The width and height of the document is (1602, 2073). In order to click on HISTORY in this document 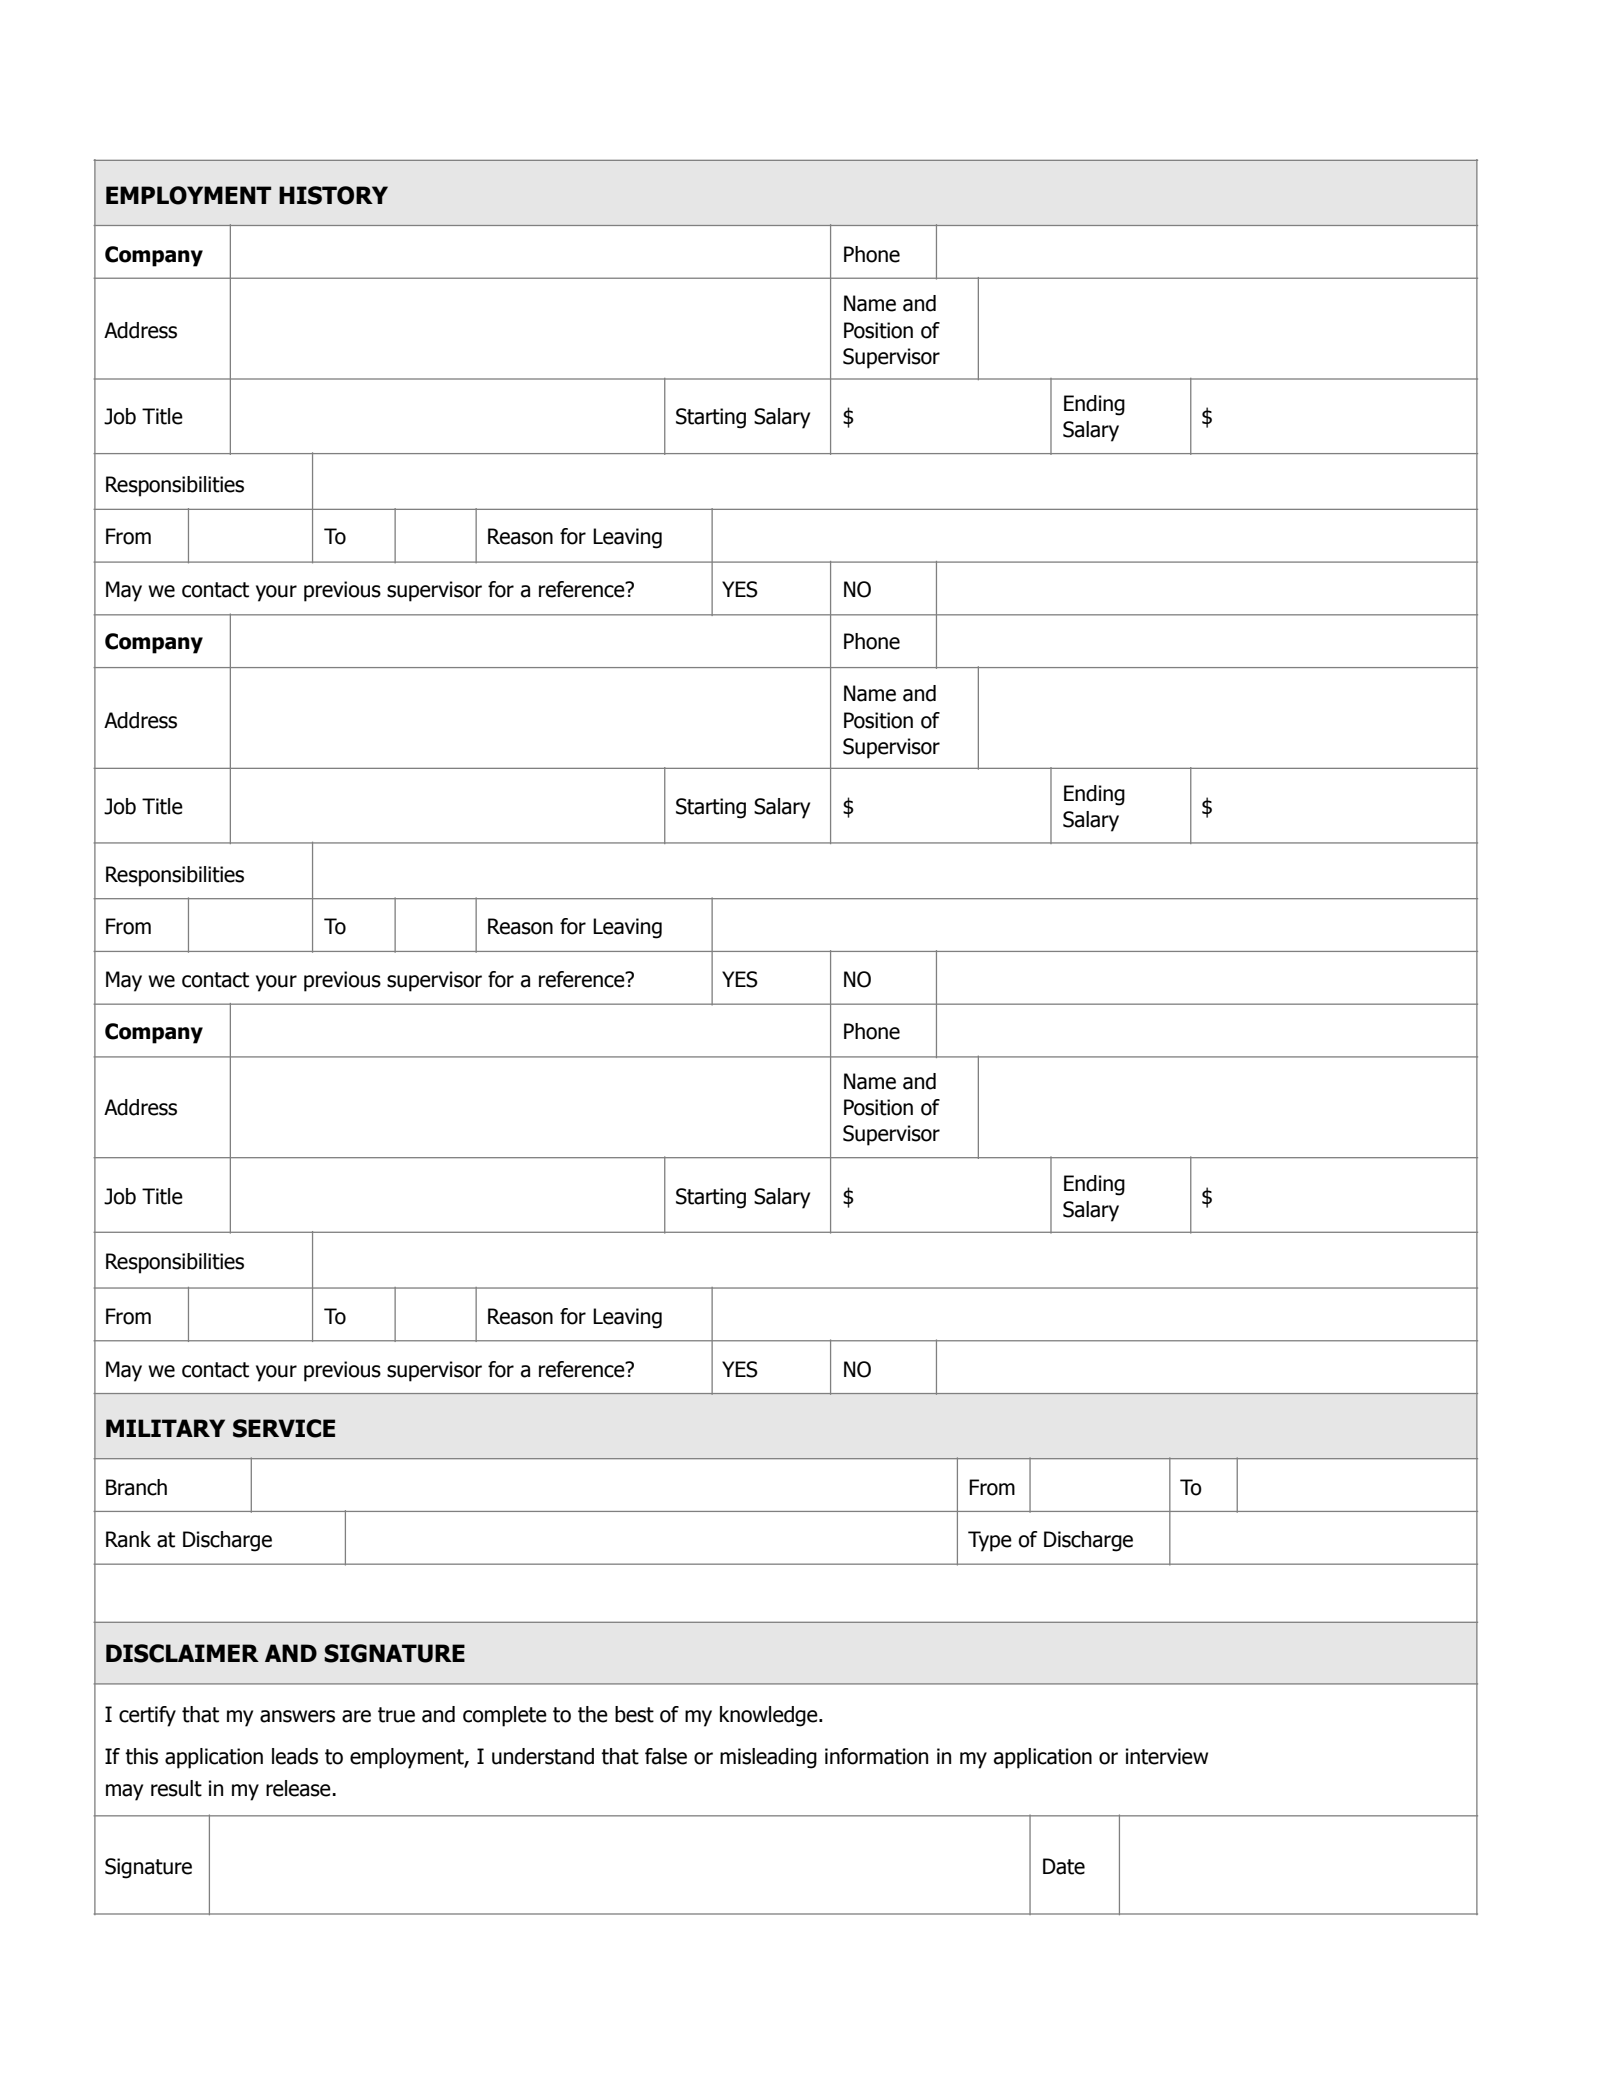, I will do `click(333, 195)`.
